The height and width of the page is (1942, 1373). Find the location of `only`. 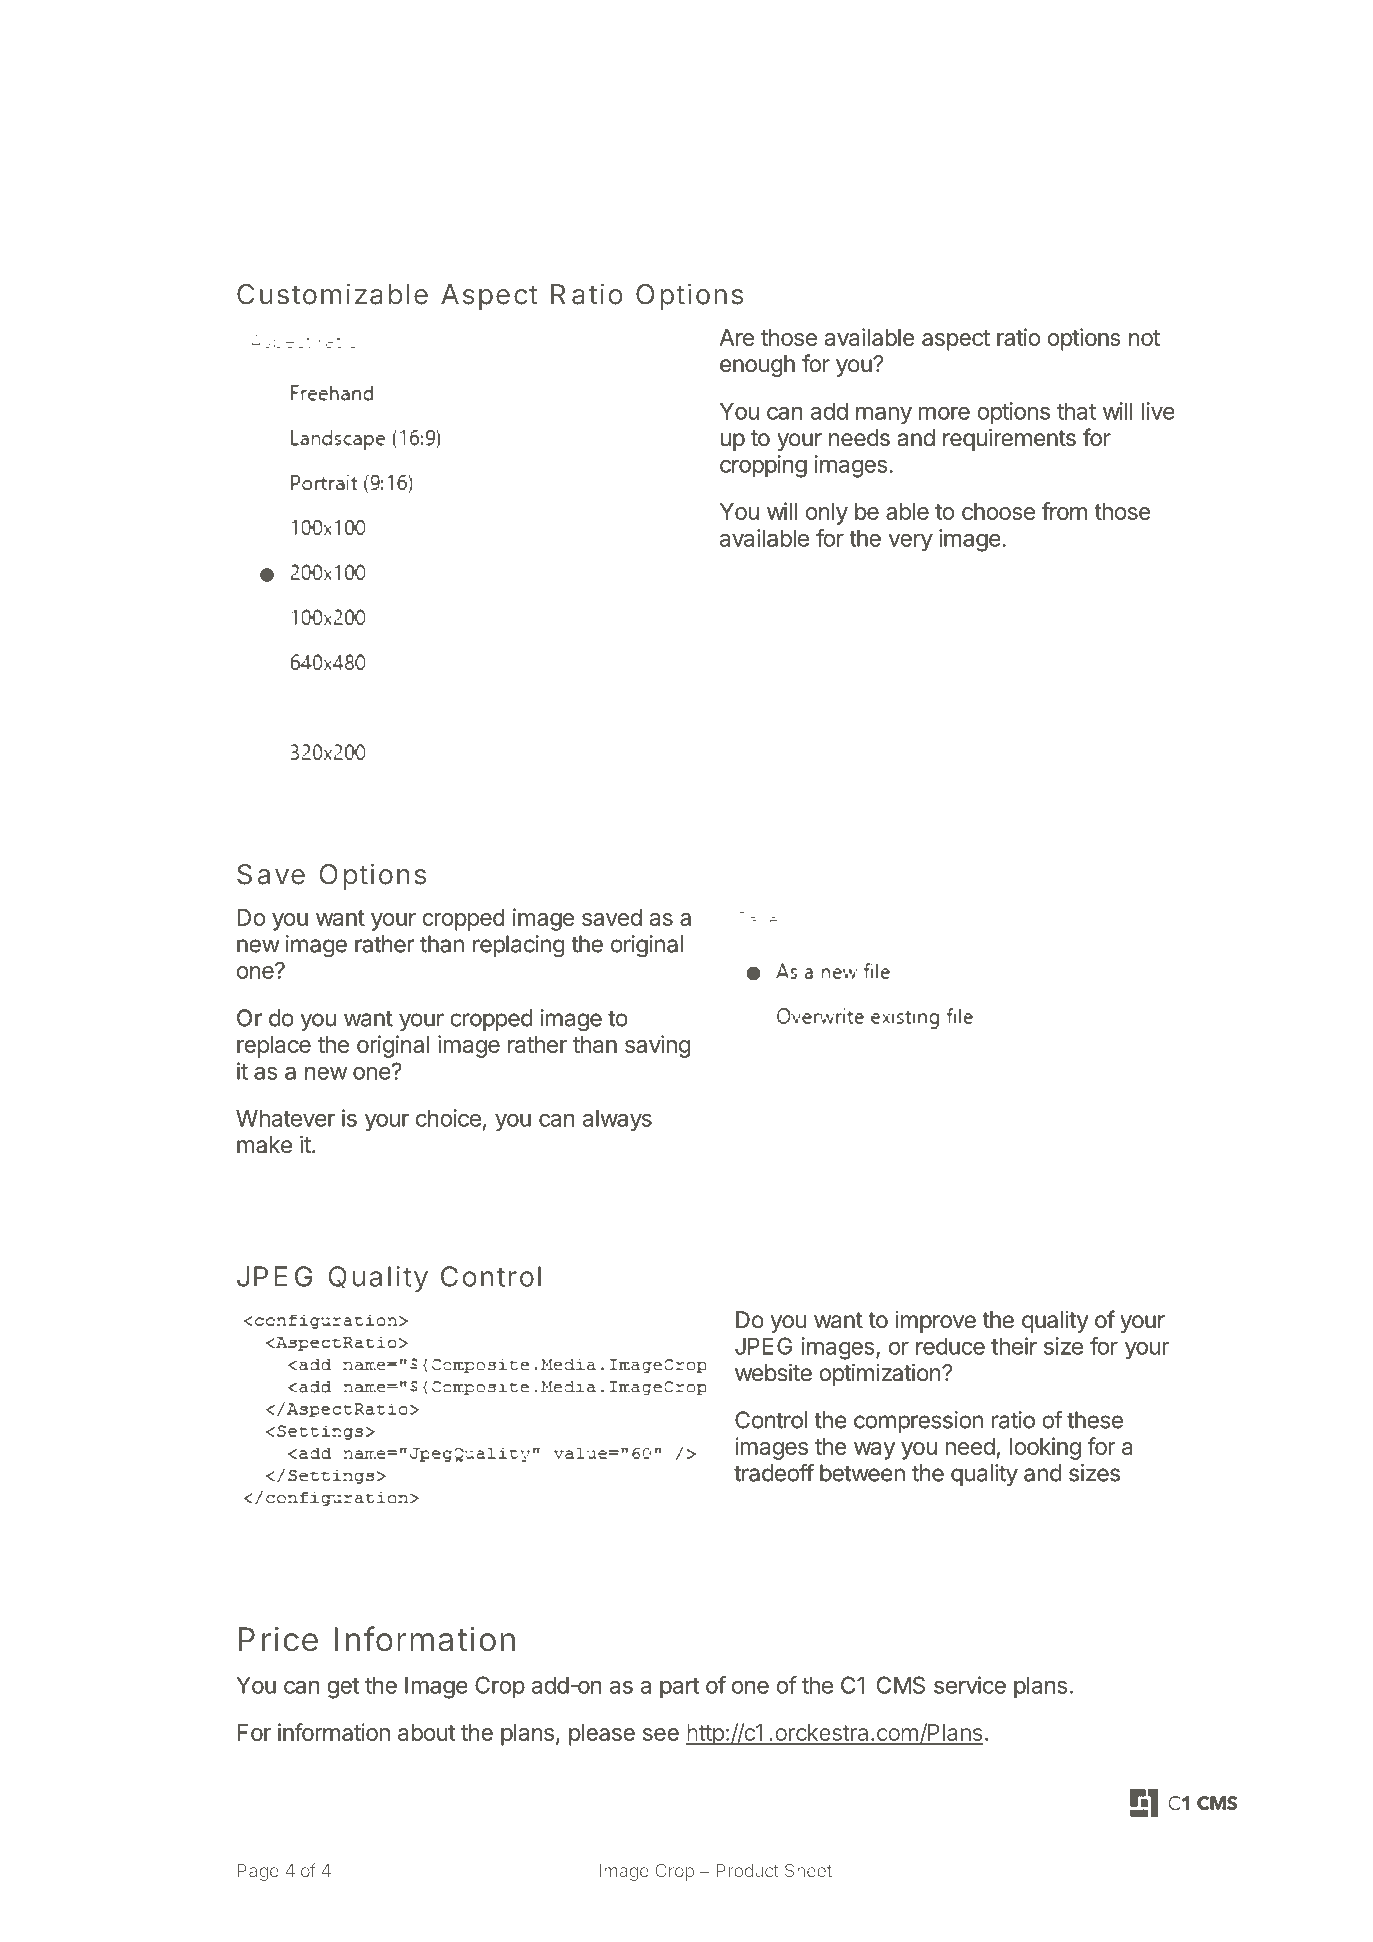

only is located at coordinates (827, 514).
